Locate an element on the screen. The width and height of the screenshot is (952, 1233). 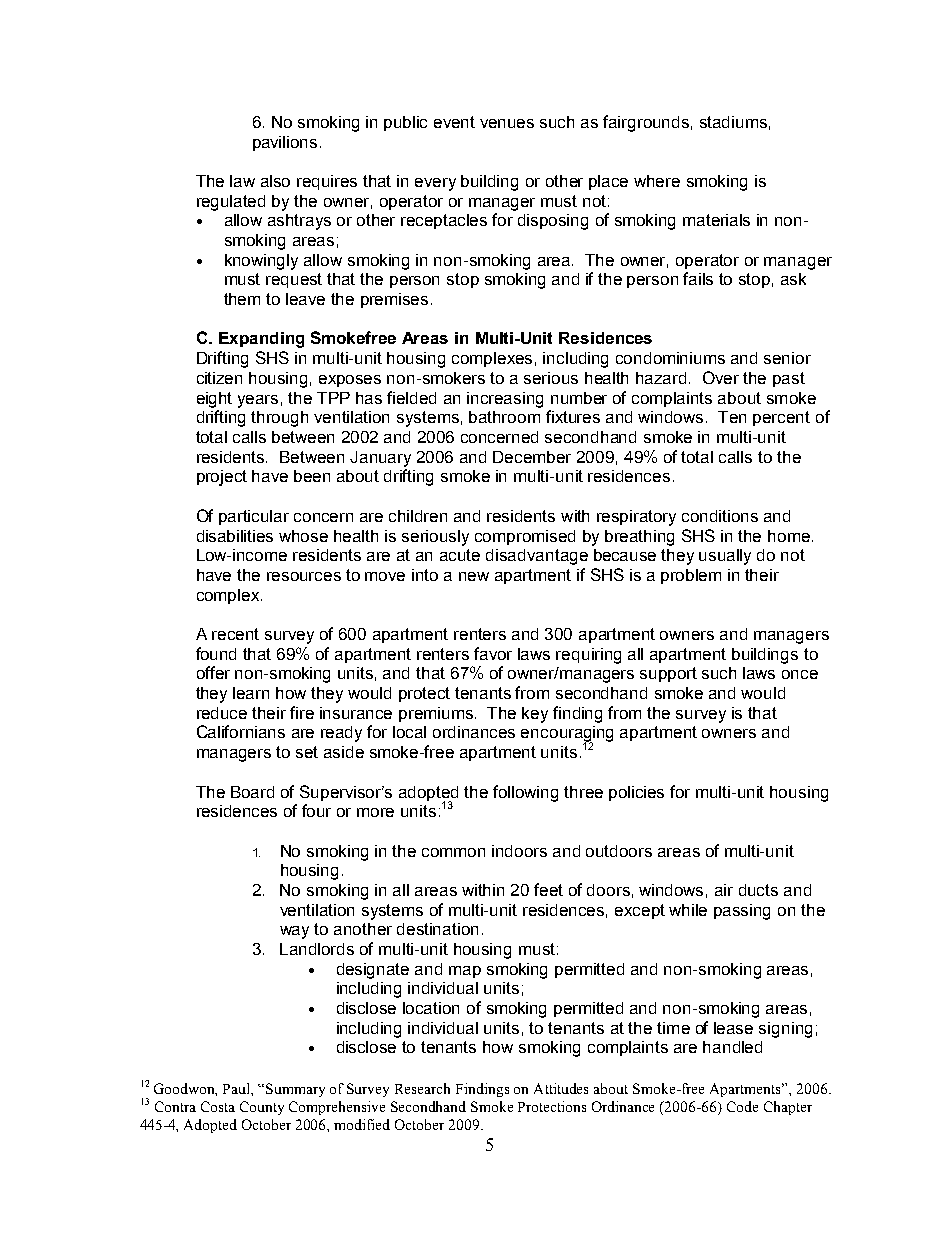
County is located at coordinates (262, 1108).
